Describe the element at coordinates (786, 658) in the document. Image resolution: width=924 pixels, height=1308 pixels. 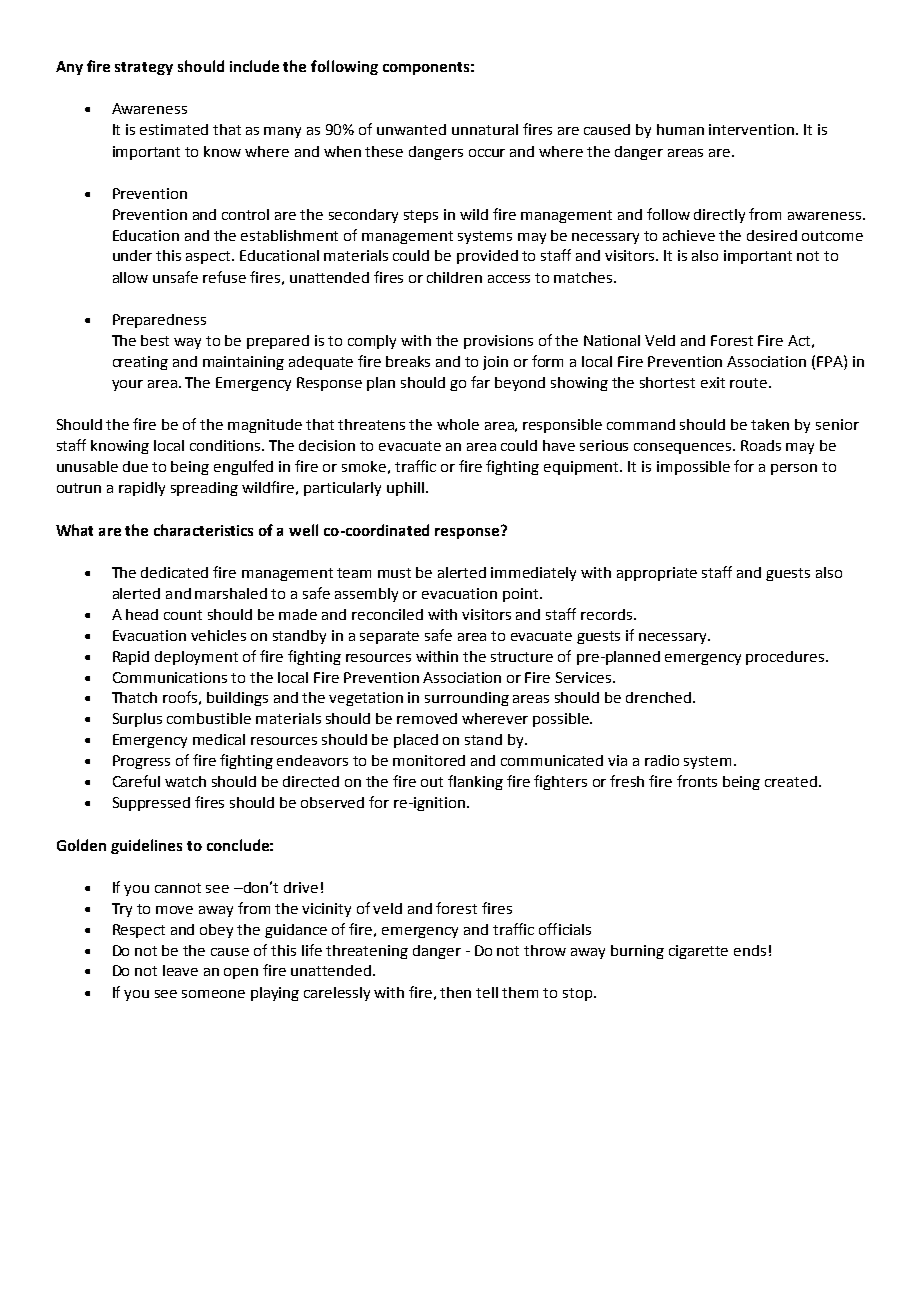
I see `procedures` at that location.
